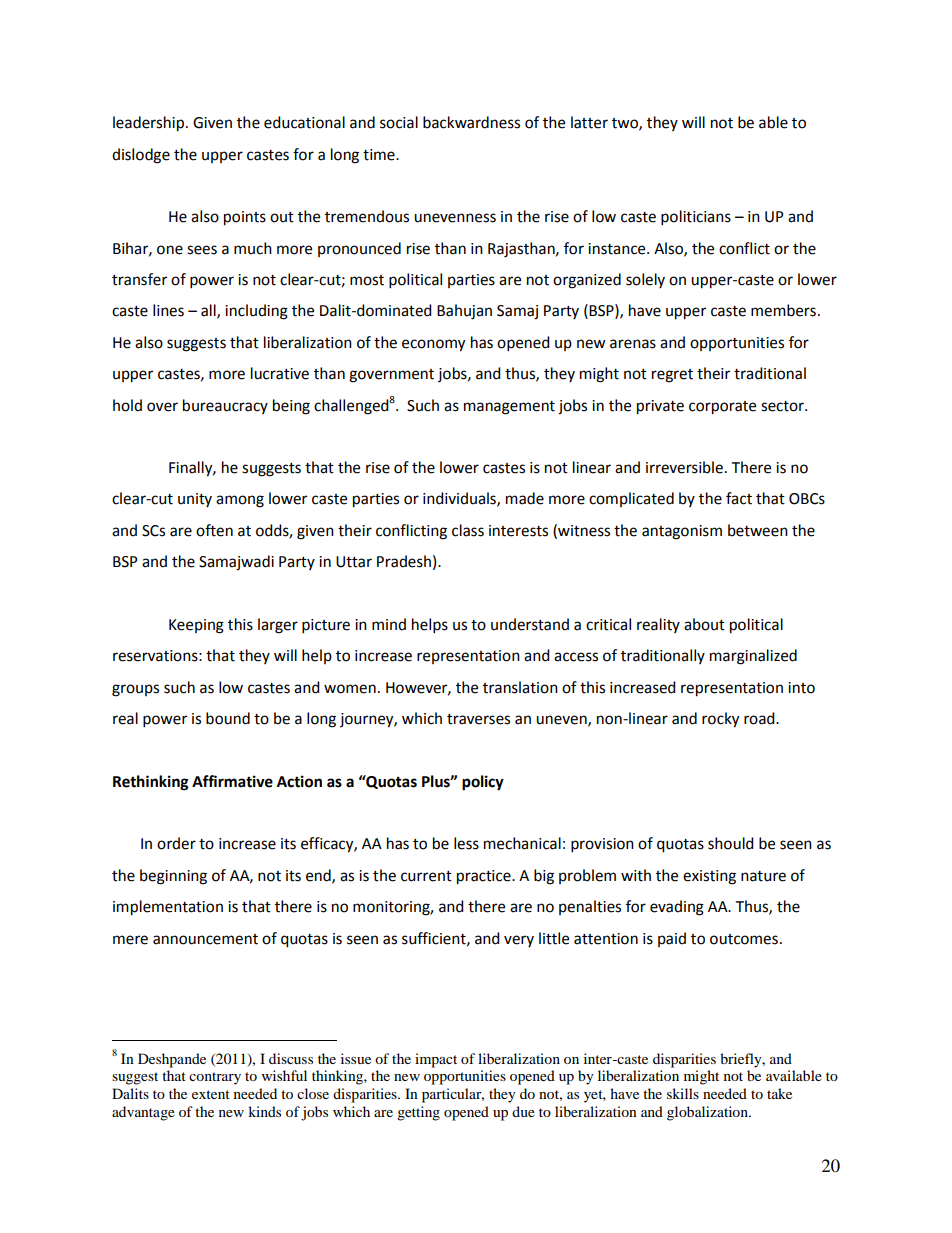 This screenshot has height=1233, width=952. What do you see at coordinates (141, 156) in the screenshot?
I see `dislodge` at bounding box center [141, 156].
